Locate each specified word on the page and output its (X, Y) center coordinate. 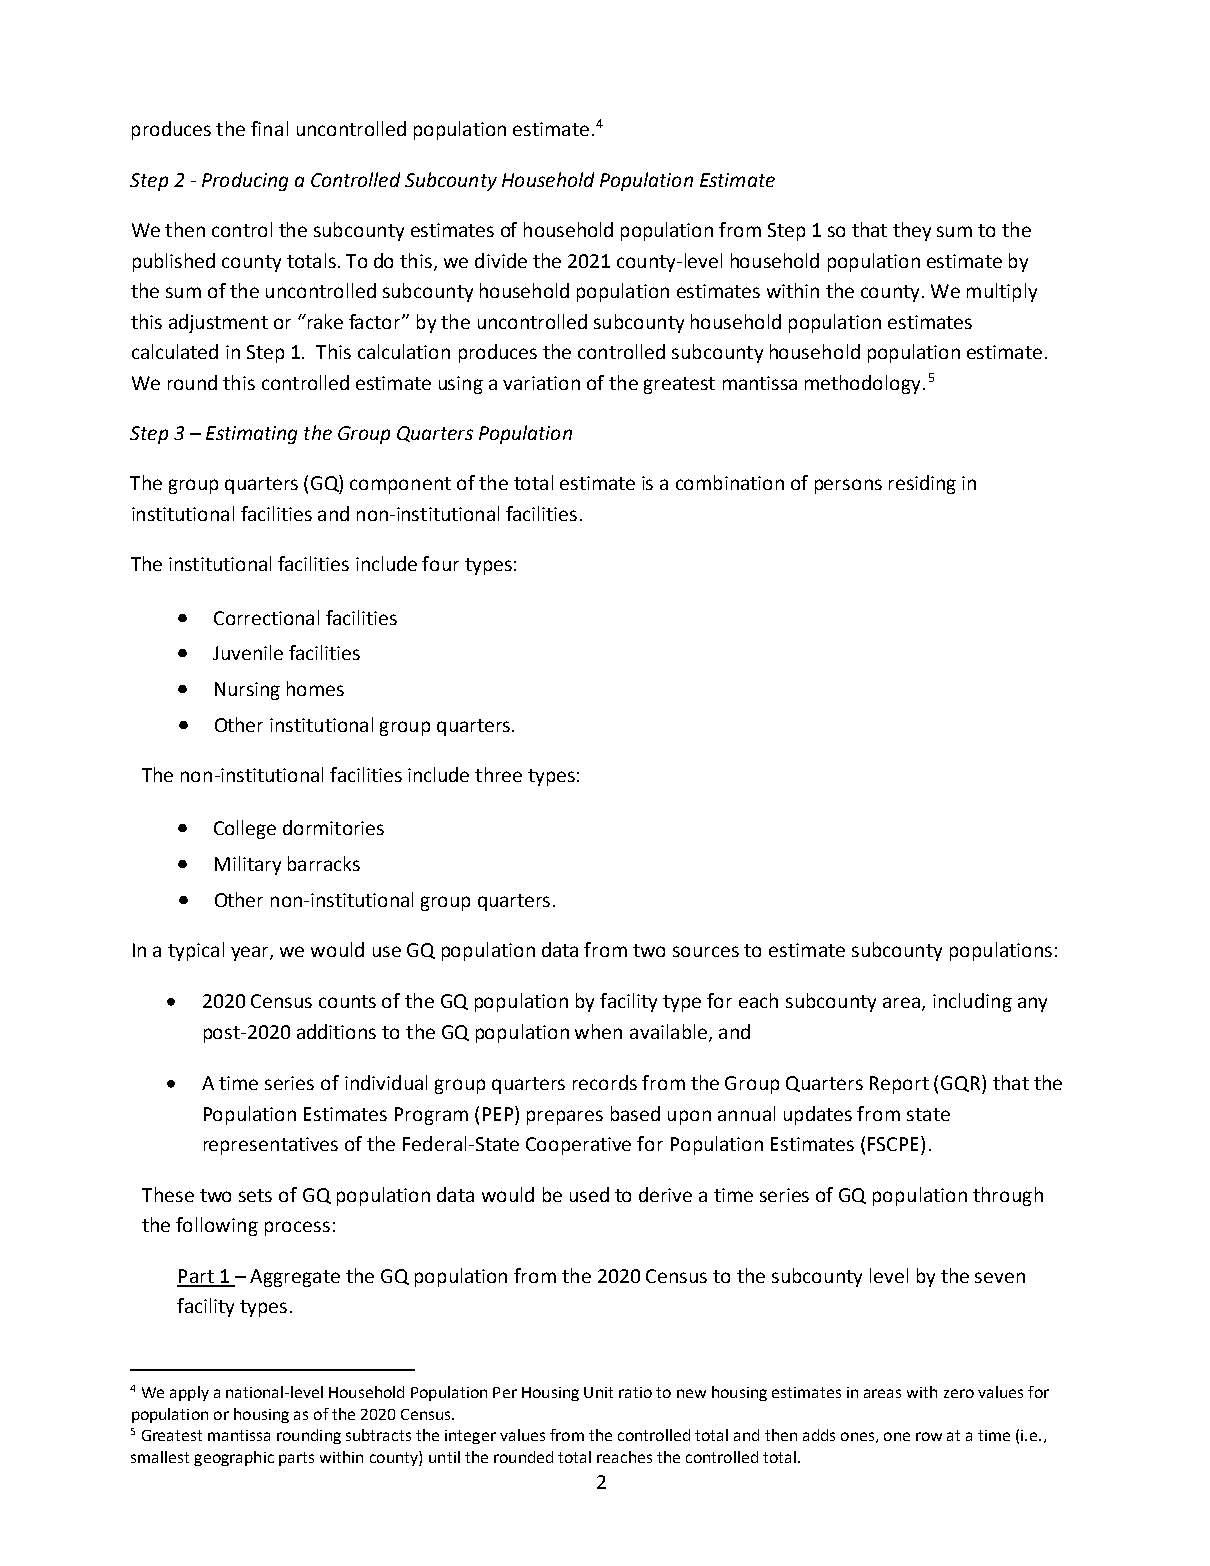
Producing (245, 181)
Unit (598, 1392)
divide (501, 260)
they (912, 231)
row (929, 1436)
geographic (234, 1458)
